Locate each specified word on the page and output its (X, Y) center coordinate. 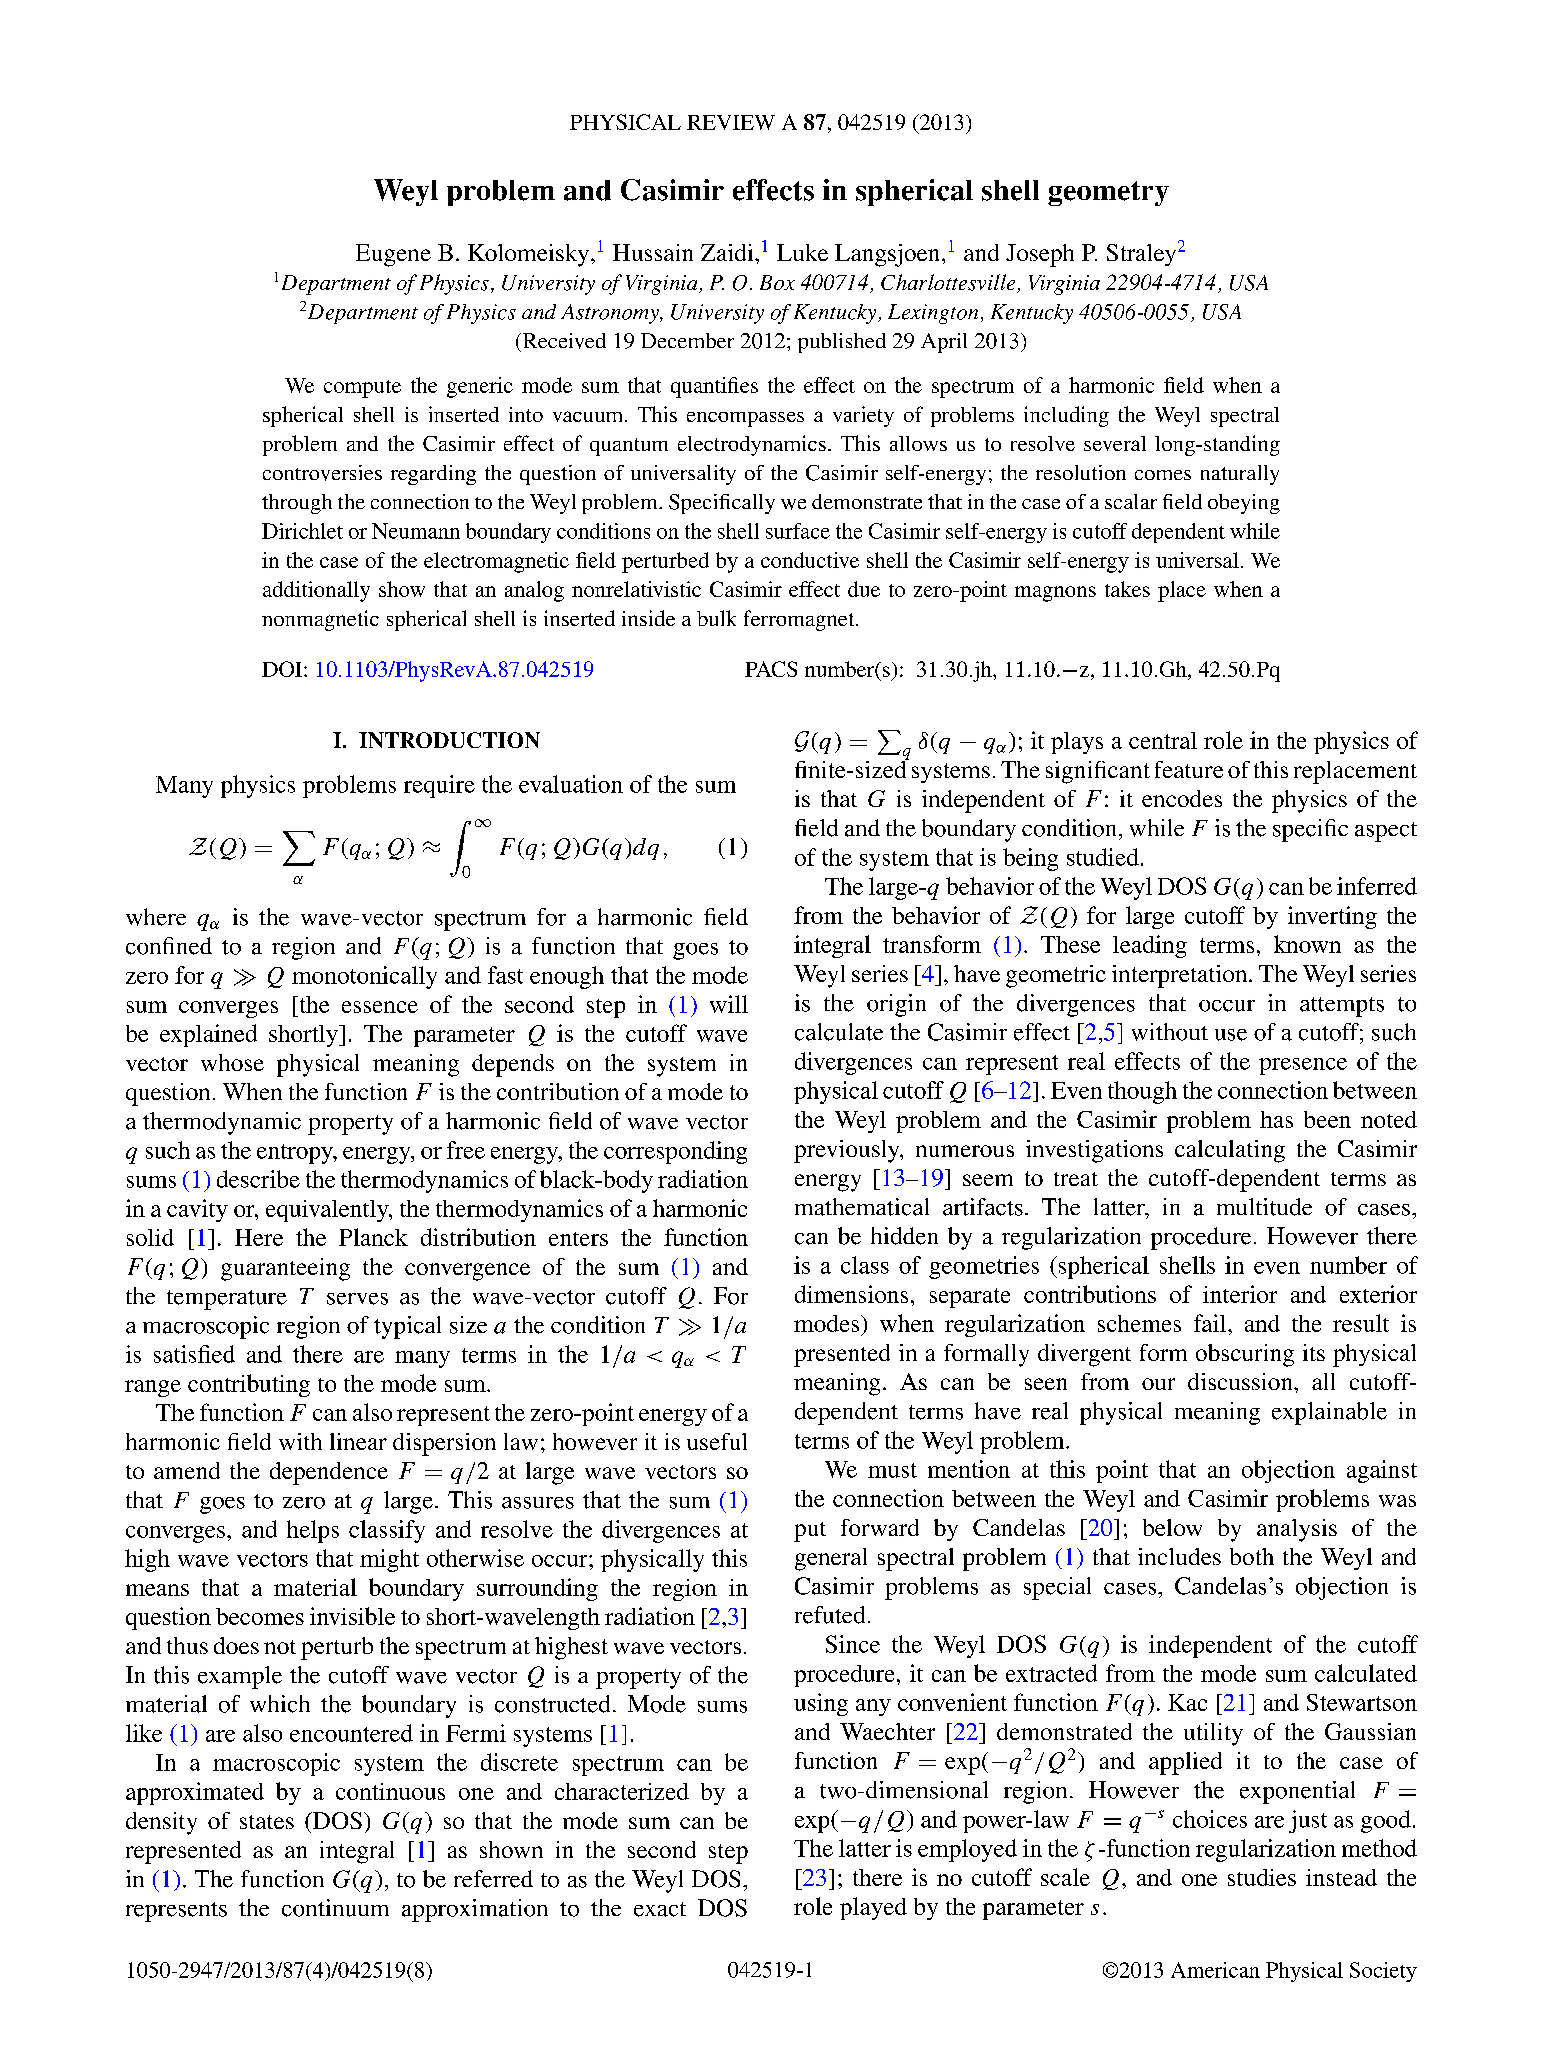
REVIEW (731, 122)
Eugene (393, 255)
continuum (335, 1908)
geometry (1108, 193)
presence (1303, 1066)
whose (232, 1062)
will (729, 1004)
